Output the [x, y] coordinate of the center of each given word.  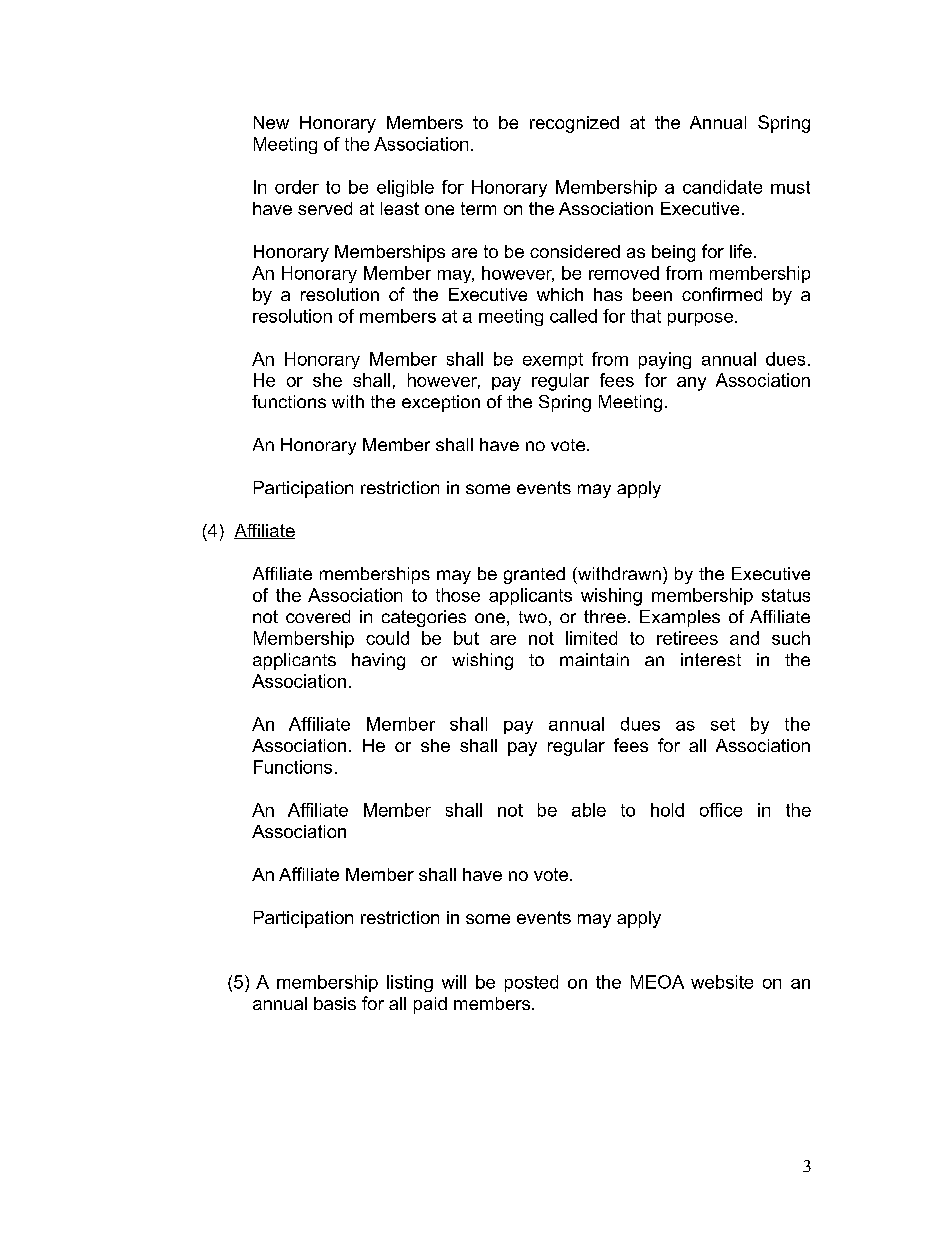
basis [335, 1003]
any [691, 384]
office [721, 810]
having [378, 661]
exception [441, 403]
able [589, 810]
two [533, 617]
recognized [574, 124]
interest [711, 659]
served [325, 208]
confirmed [722, 294]
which [560, 294]
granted [534, 575]
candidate [722, 187]
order [297, 187]
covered [318, 616]
